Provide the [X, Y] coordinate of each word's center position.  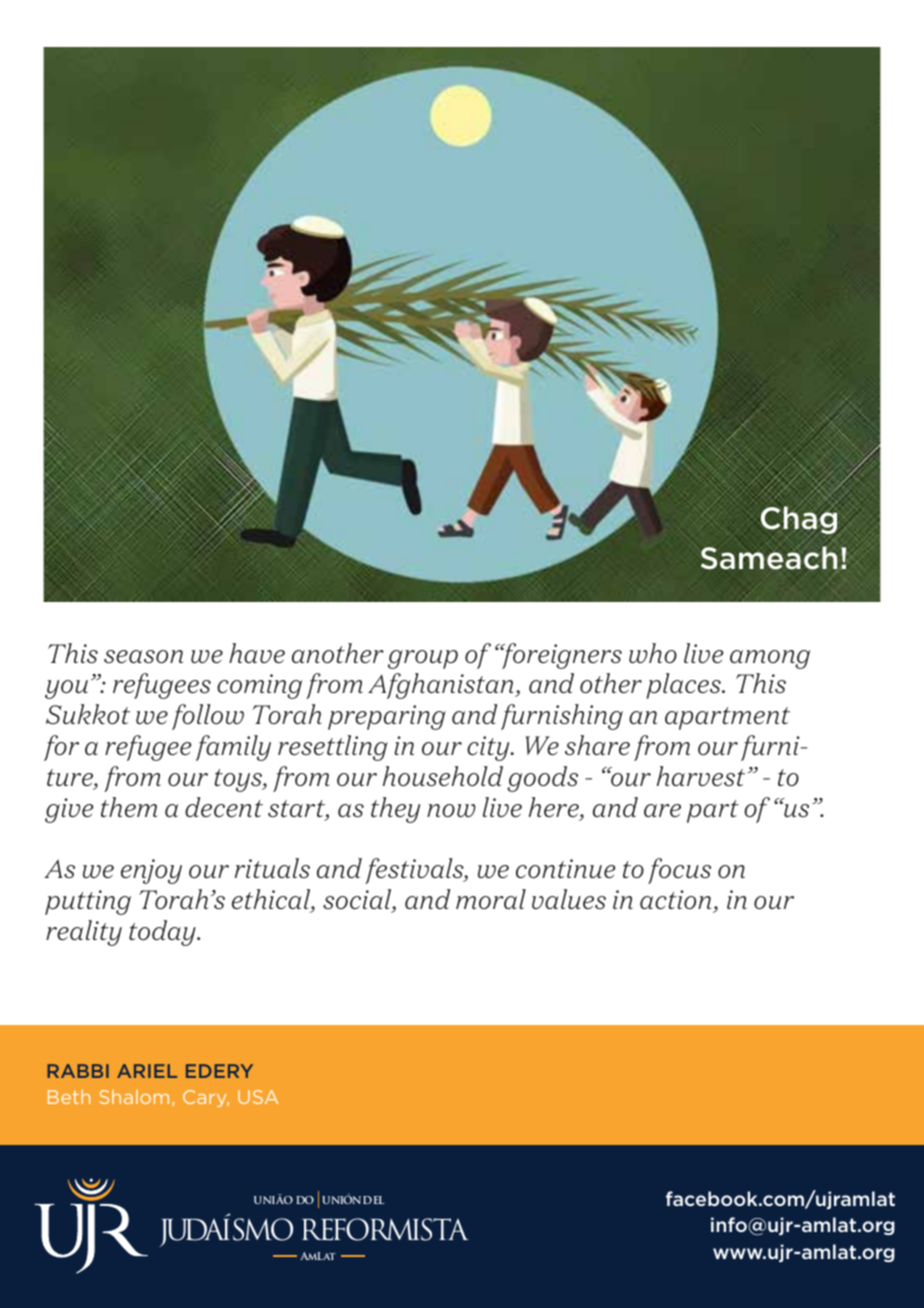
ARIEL [147, 1071]
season [143, 657]
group [423, 659]
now [451, 811]
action [675, 900]
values [569, 899]
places [684, 686]
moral [491, 899]
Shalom [134, 1097]
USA [258, 1097]
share [597, 745]
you [66, 689]
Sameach [769, 558]
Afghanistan [442, 686]
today [163, 933]
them [129, 807]
